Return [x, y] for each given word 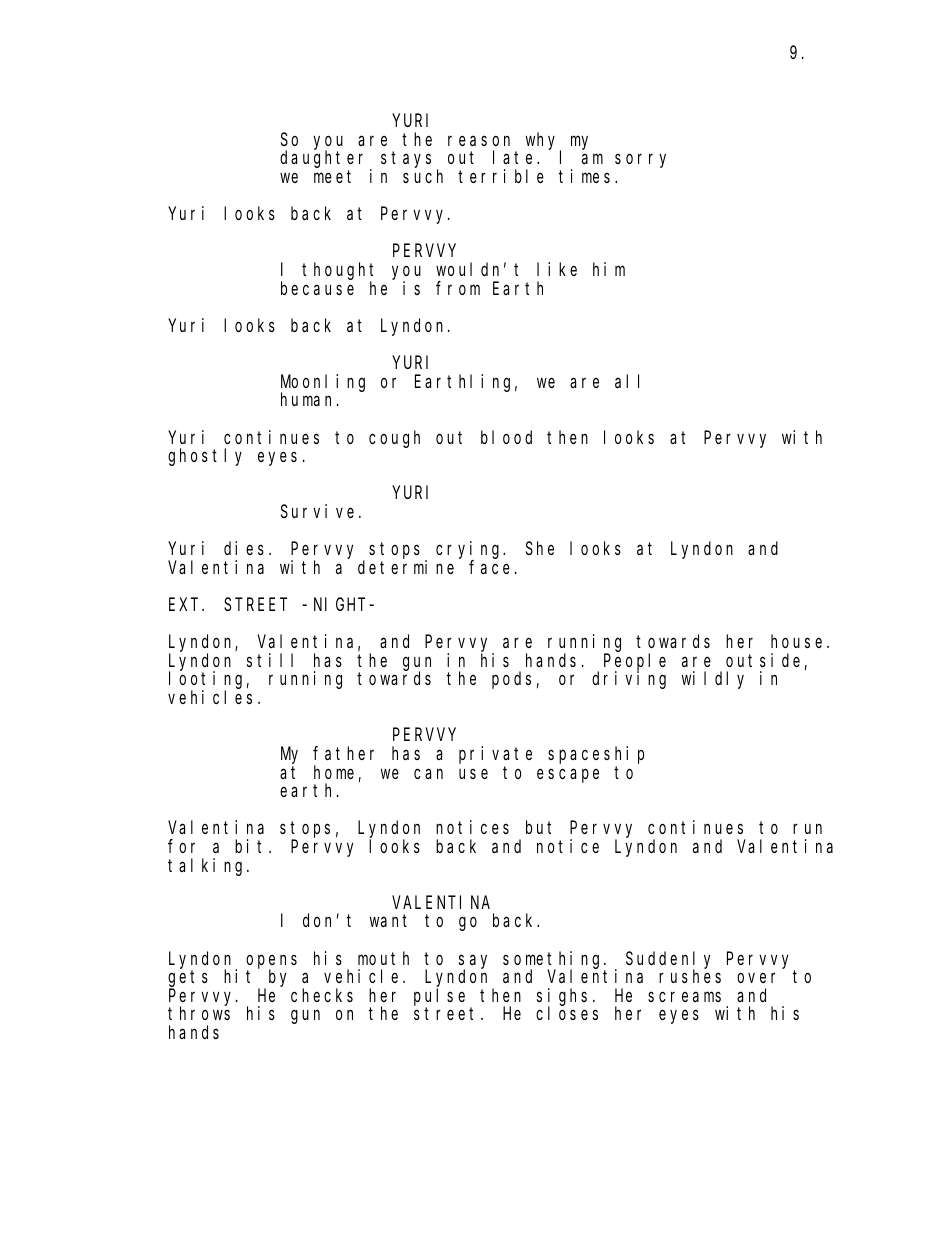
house [799, 641]
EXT [186, 605]
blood [506, 437]
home [334, 772]
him [609, 269]
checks [322, 995]
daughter [325, 160]
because [317, 288]
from [458, 288]
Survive [317, 511]
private [495, 755]
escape [568, 775]
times [587, 176]
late [515, 157]
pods [511, 680]
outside [763, 660]
